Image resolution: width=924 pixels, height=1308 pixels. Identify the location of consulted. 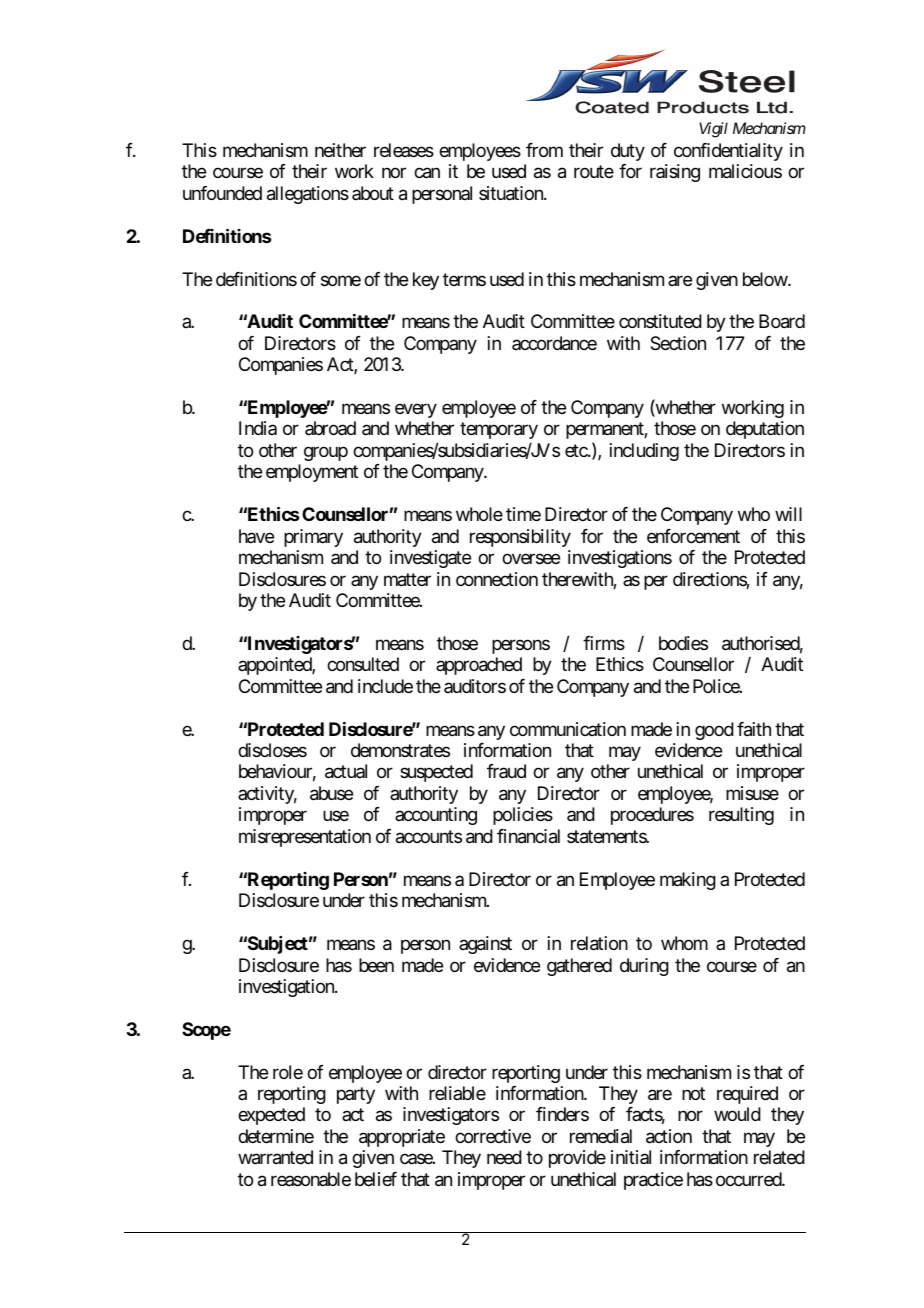
(363, 664).
